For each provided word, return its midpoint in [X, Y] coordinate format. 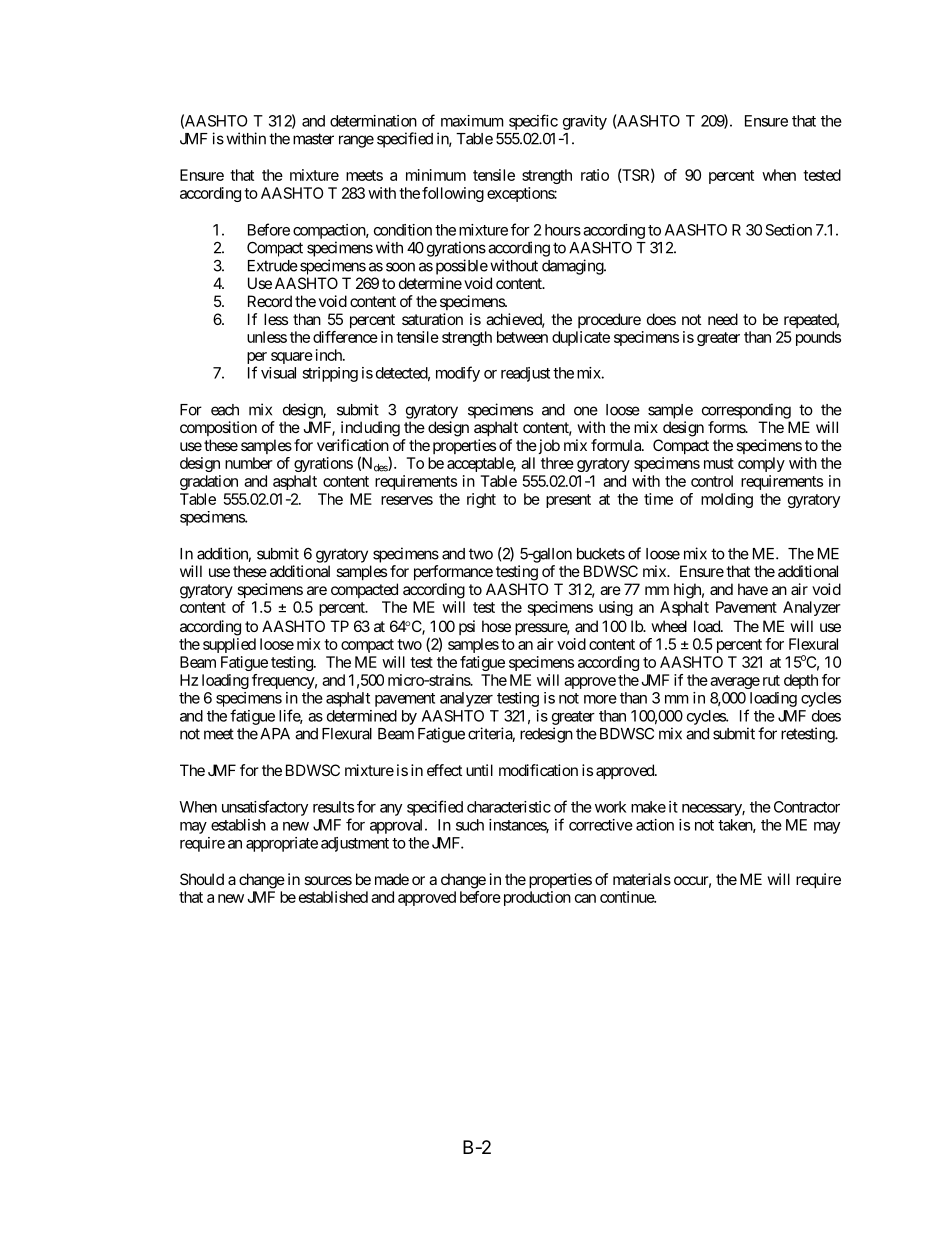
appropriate [282, 844]
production [535, 898]
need [723, 319]
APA [275, 734]
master [313, 139]
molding [727, 500]
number [249, 463]
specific [533, 122]
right [481, 500]
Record [270, 301]
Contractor [807, 807]
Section [789, 230]
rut [771, 680]
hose [496, 626]
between [522, 337]
